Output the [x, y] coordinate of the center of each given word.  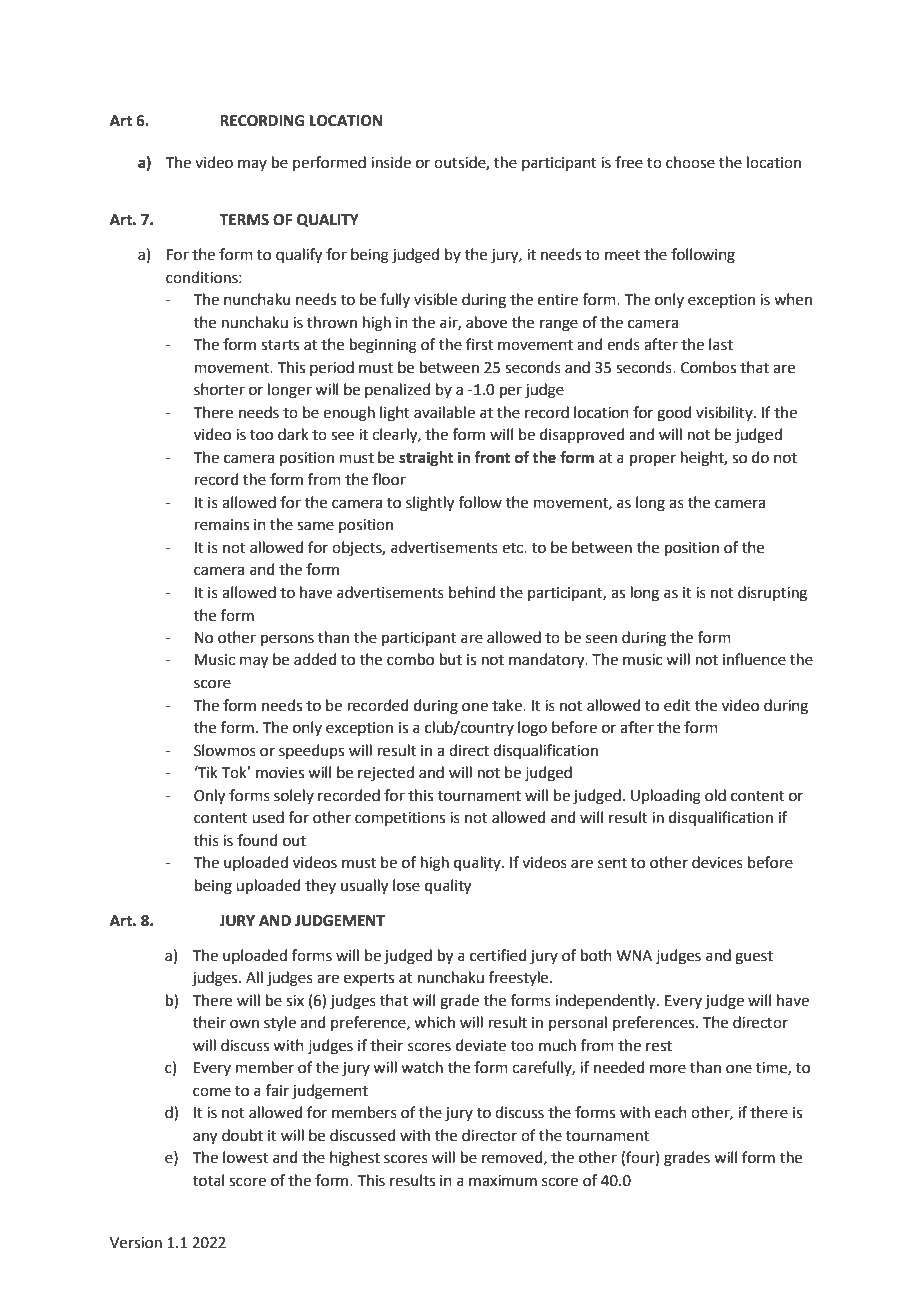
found [257, 840]
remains [222, 525]
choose [690, 162]
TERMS [244, 220]
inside [391, 162]
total [208, 1180]
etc [513, 548]
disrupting [772, 594]
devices [717, 862]
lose [406, 885]
